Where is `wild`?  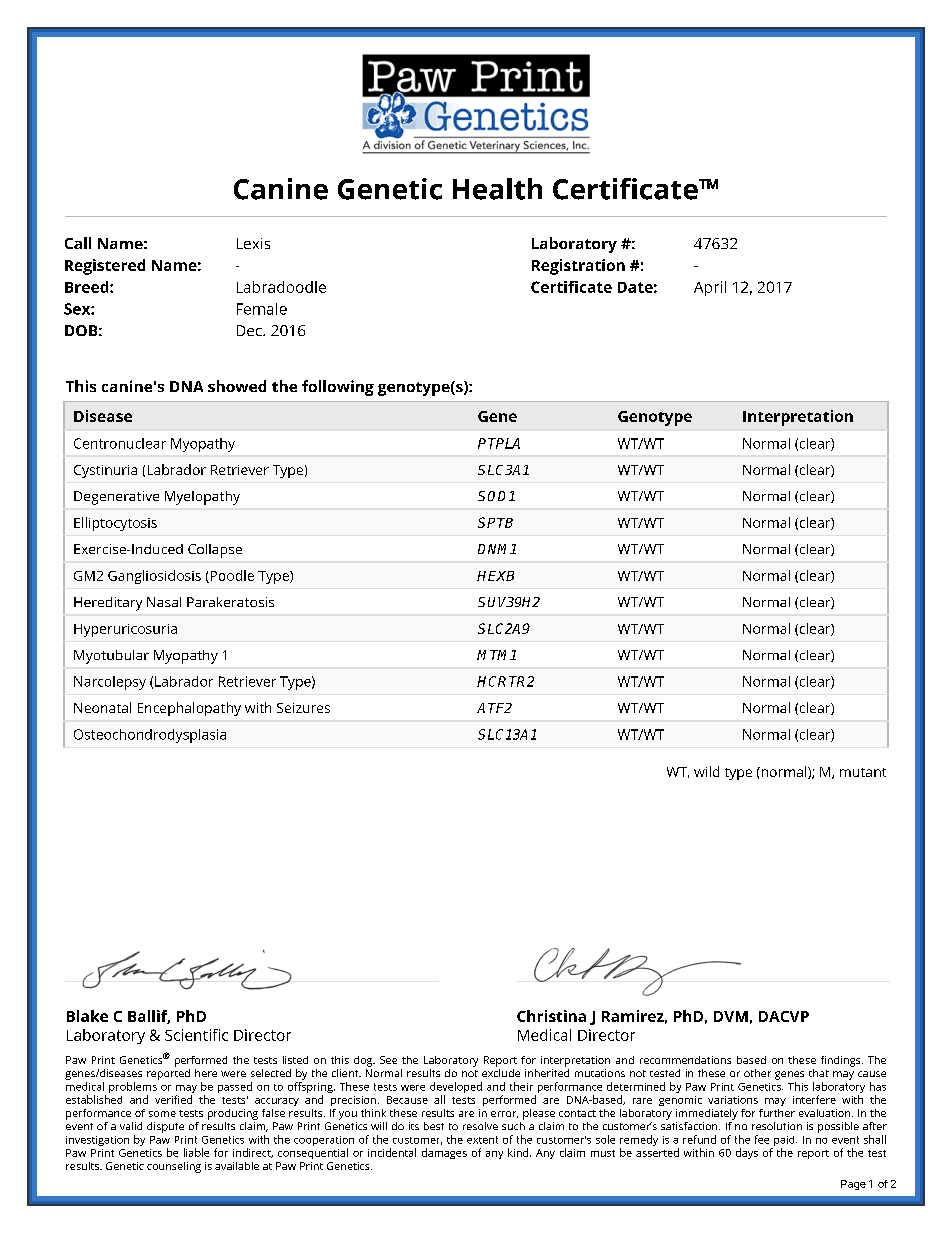
wild is located at coordinates (706, 771).
